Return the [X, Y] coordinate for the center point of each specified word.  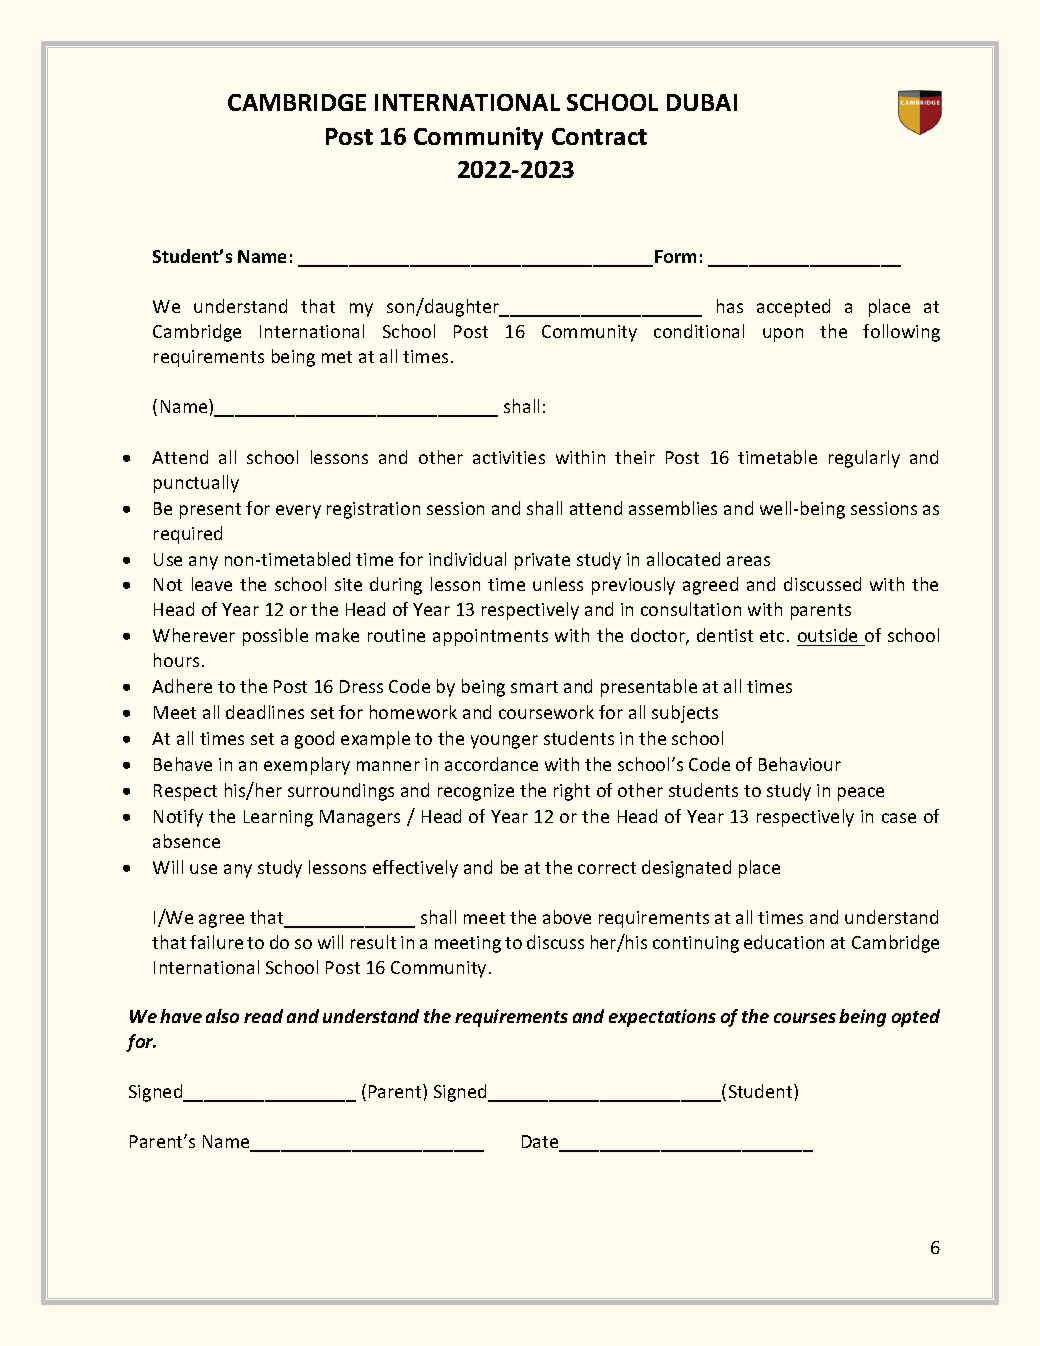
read [263, 1016]
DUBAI [702, 102]
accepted [793, 308]
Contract [599, 136]
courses [805, 1018]
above [567, 917]
